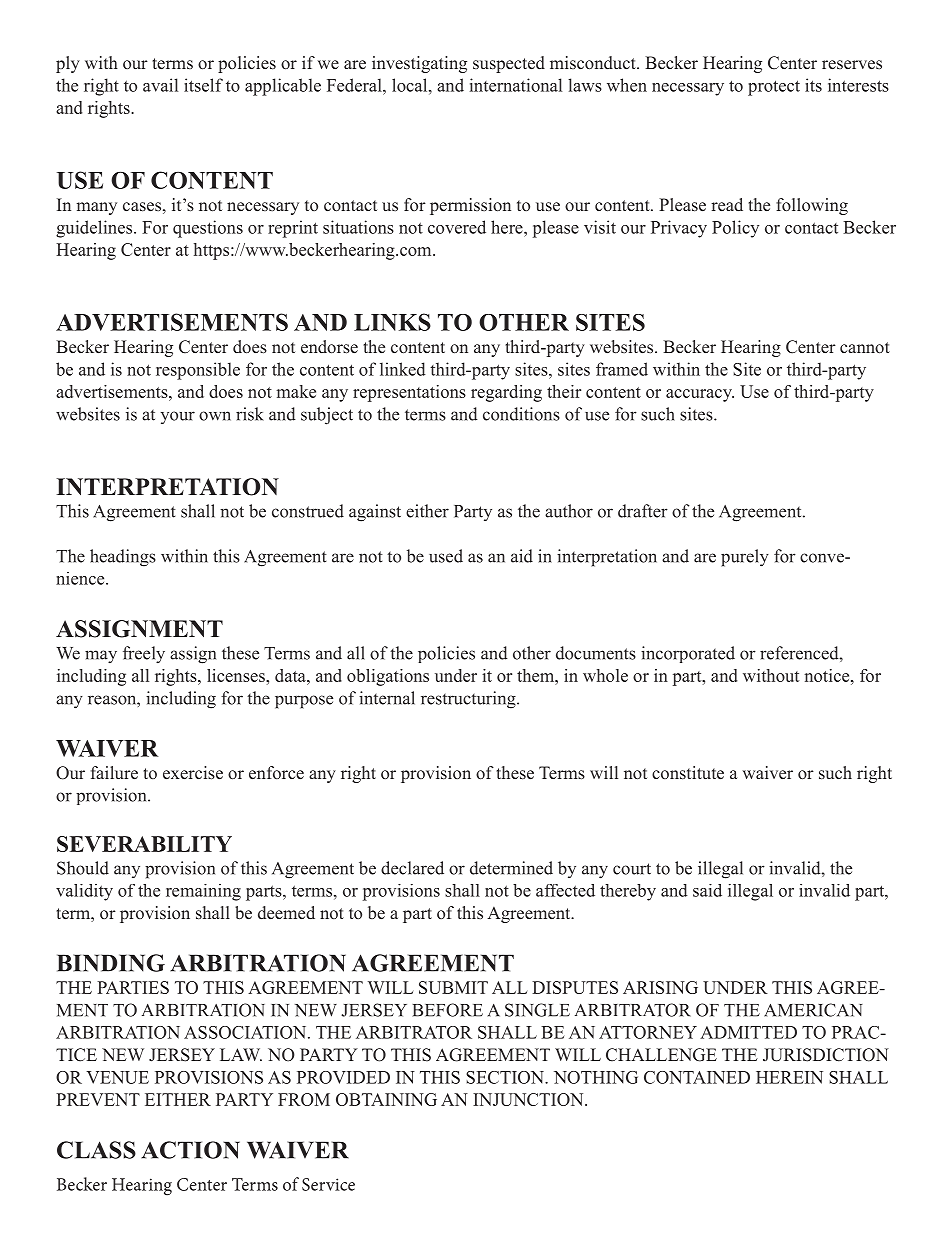 The width and height of the screenshot is (952, 1233). What do you see at coordinates (700, 395) in the screenshot?
I see `accuracy` at bounding box center [700, 395].
